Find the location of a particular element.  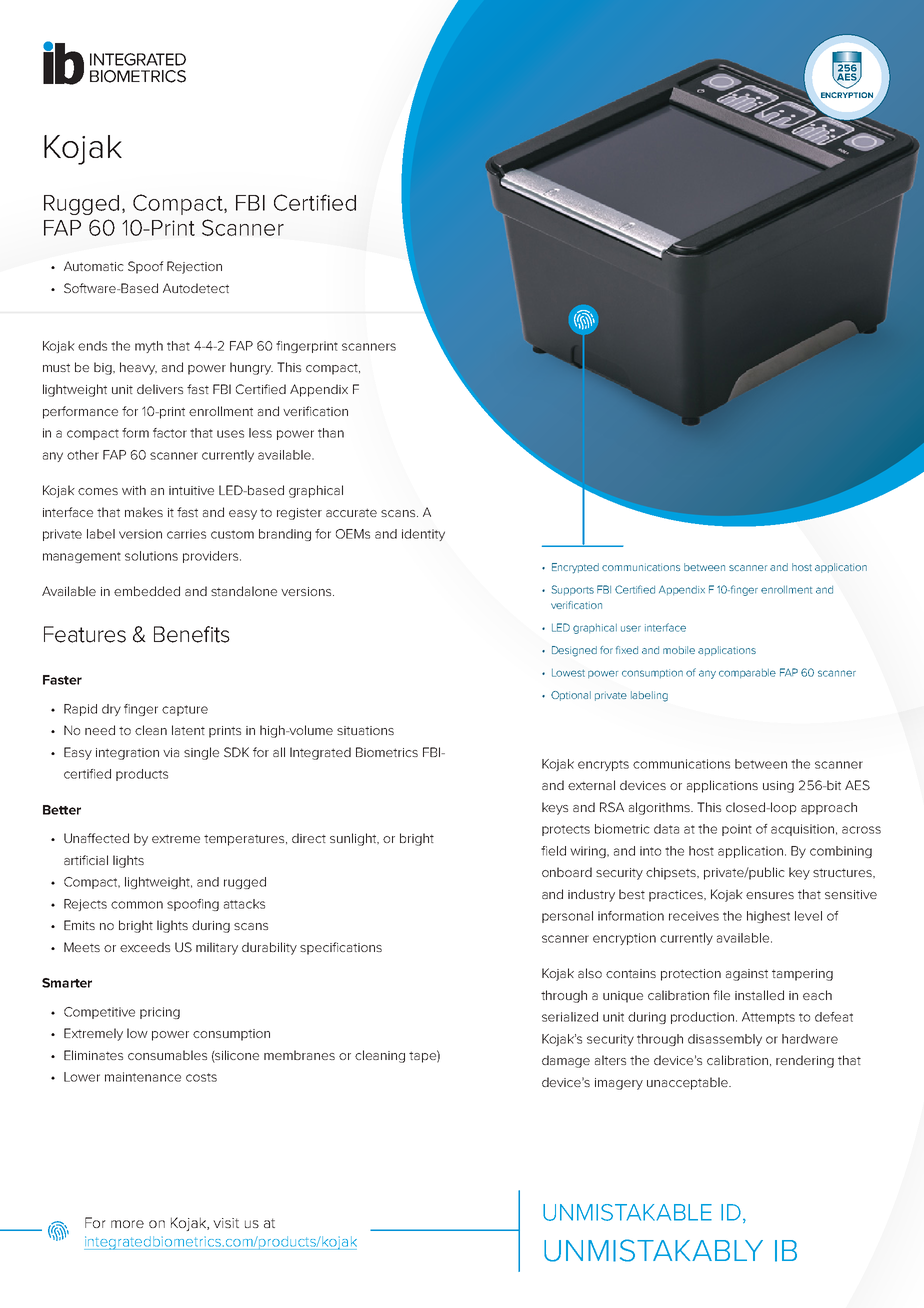

Encrypted is located at coordinates (575, 568).
